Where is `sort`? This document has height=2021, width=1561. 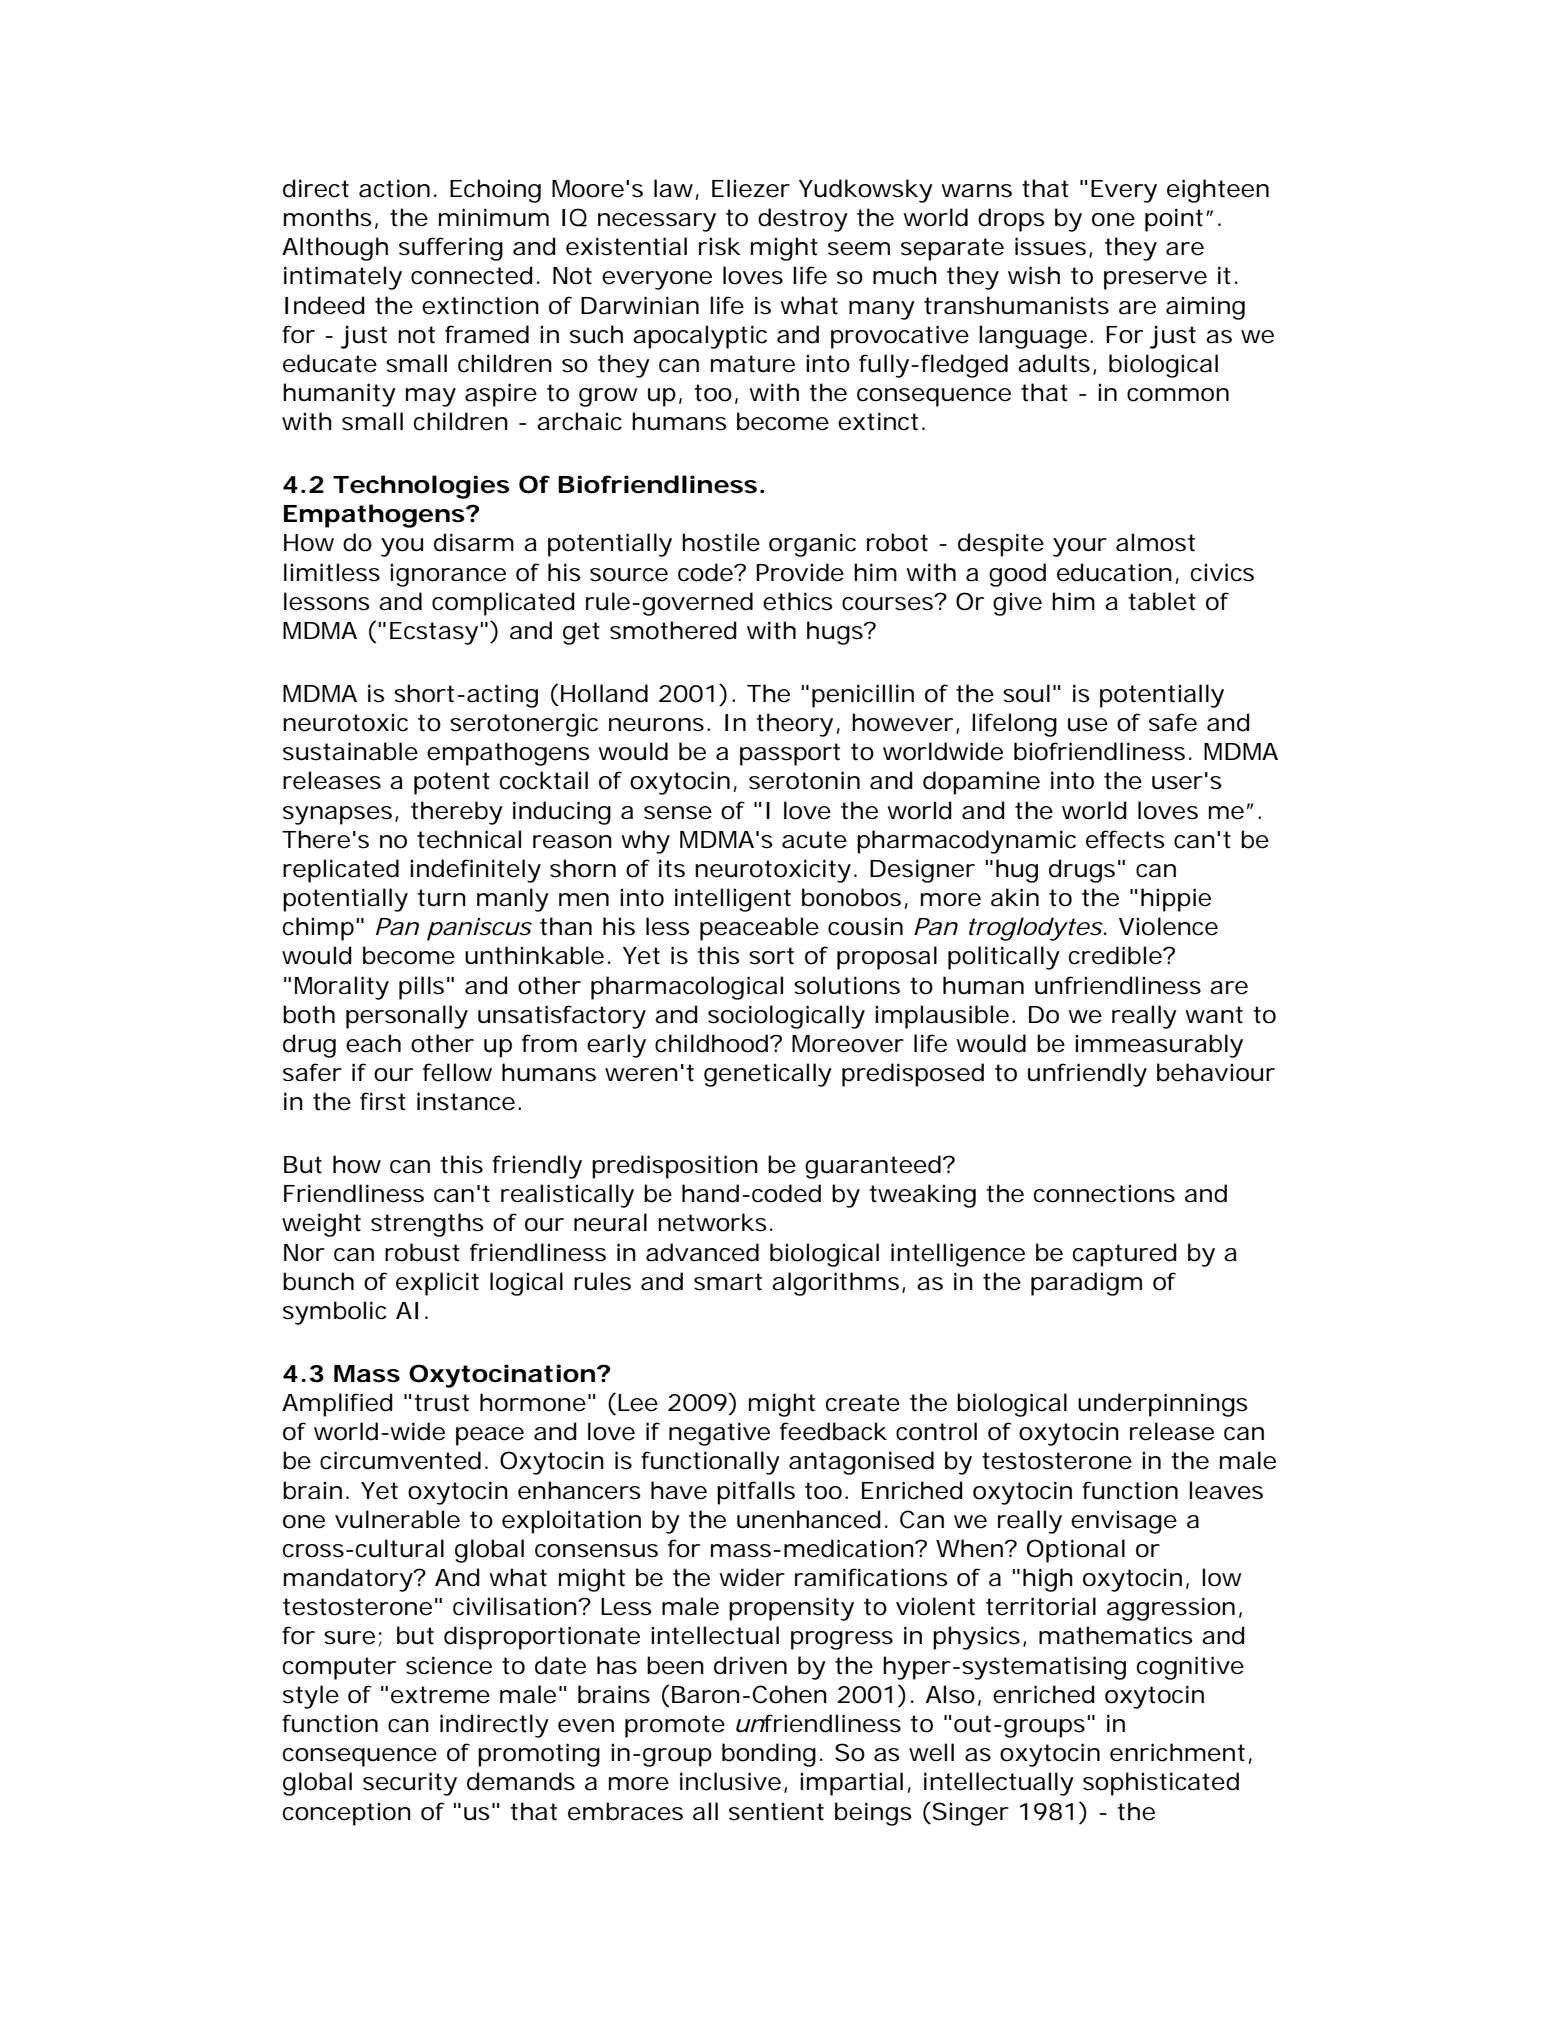
sort is located at coordinates (771, 956).
